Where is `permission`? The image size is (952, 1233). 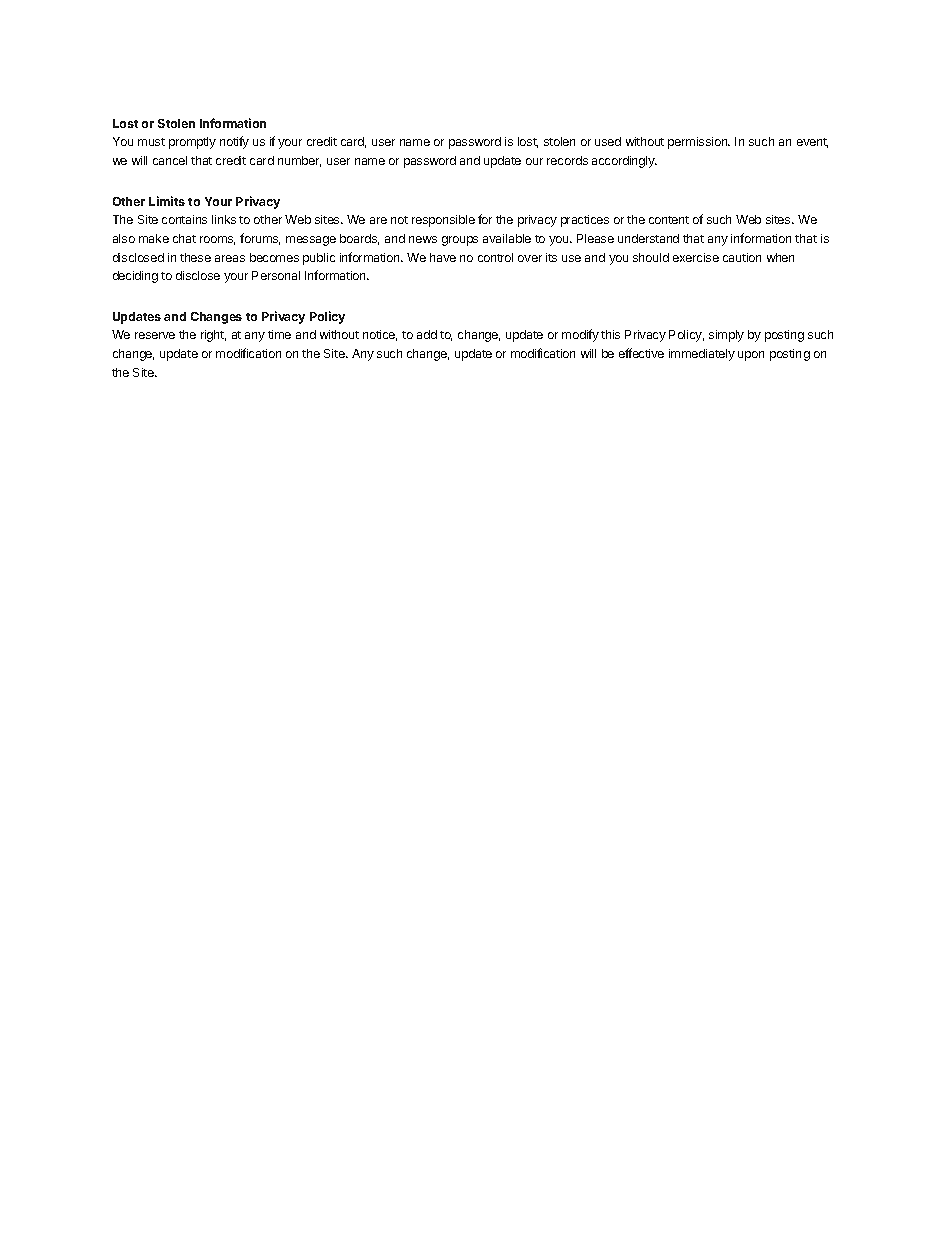 permission is located at coordinates (699, 143).
